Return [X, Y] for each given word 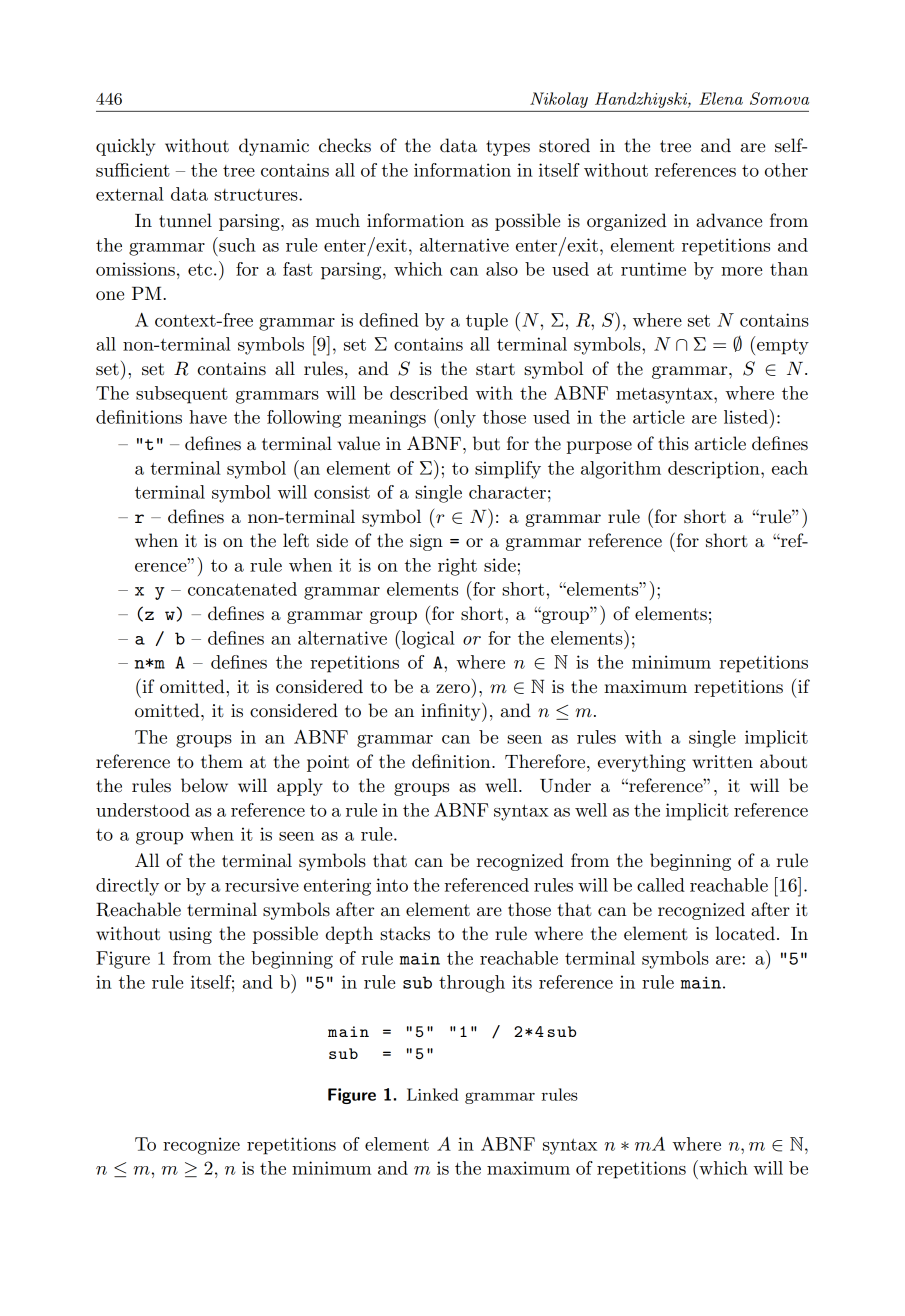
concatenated [242, 589]
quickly [125, 147]
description [715, 470]
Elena [721, 98]
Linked [433, 1094]
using [190, 935]
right [457, 567]
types [508, 148]
